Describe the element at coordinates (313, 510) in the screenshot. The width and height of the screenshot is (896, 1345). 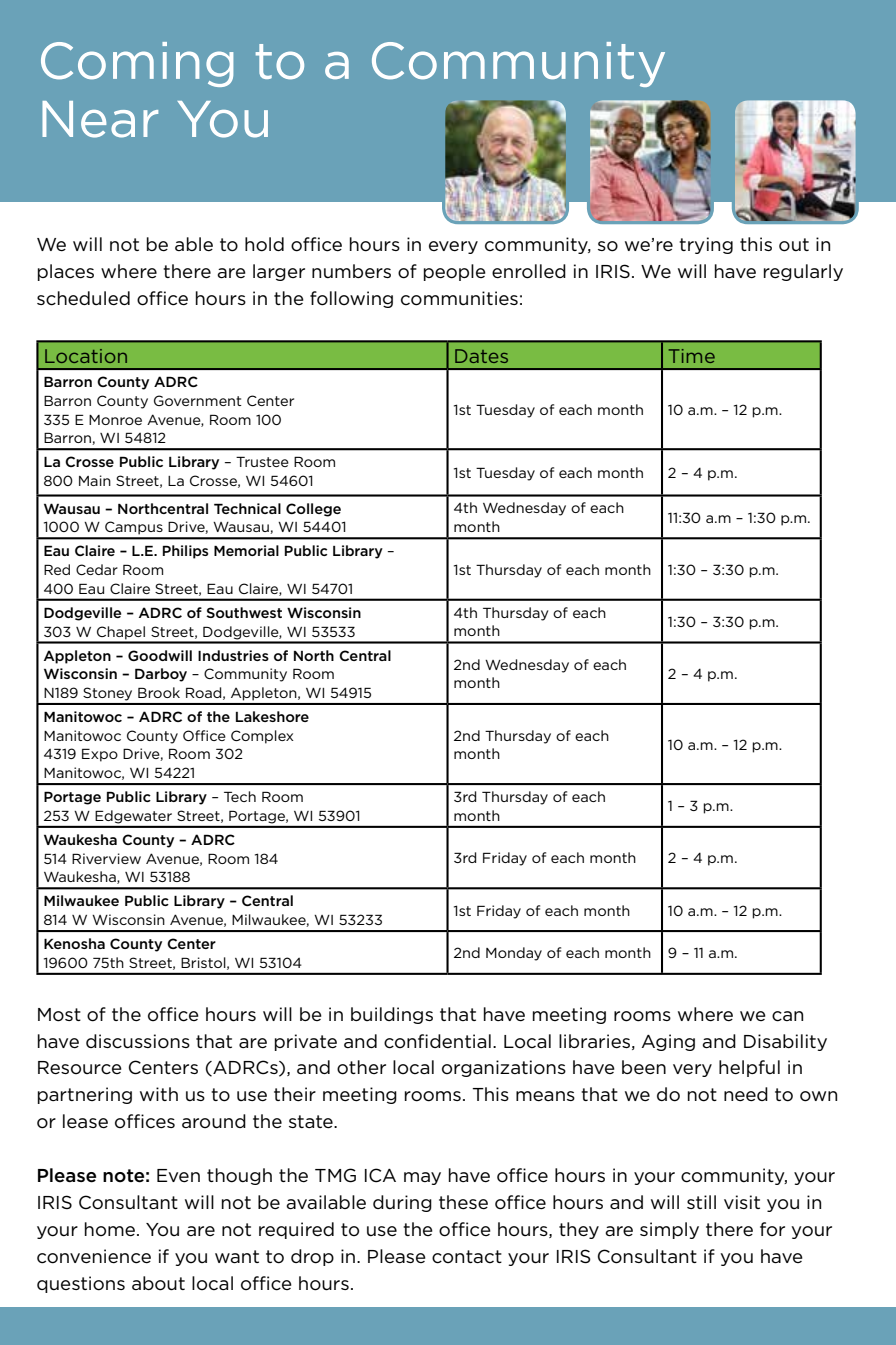
I see `College` at that location.
